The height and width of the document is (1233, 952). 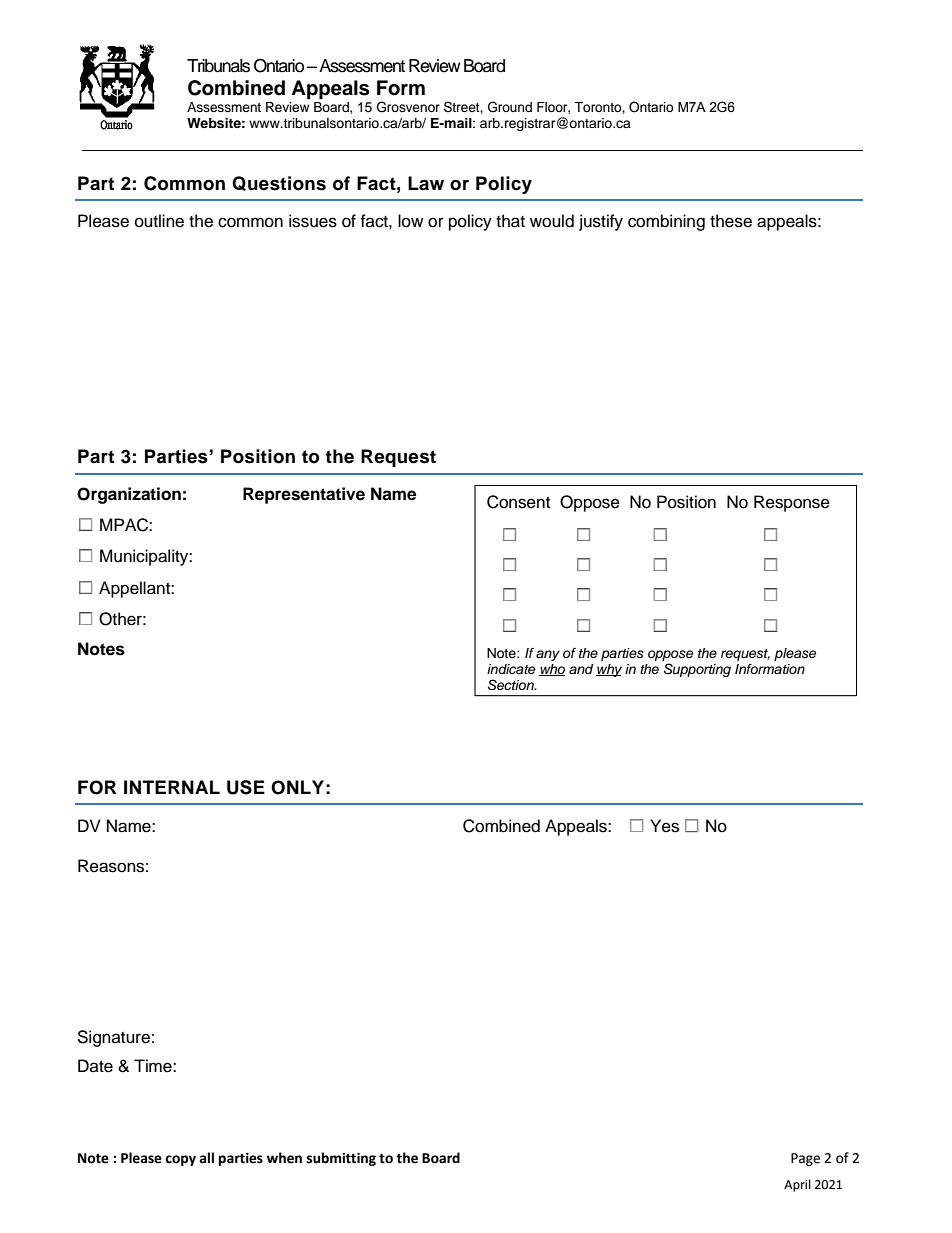 What do you see at coordinates (731, 221) in the document?
I see `these` at bounding box center [731, 221].
